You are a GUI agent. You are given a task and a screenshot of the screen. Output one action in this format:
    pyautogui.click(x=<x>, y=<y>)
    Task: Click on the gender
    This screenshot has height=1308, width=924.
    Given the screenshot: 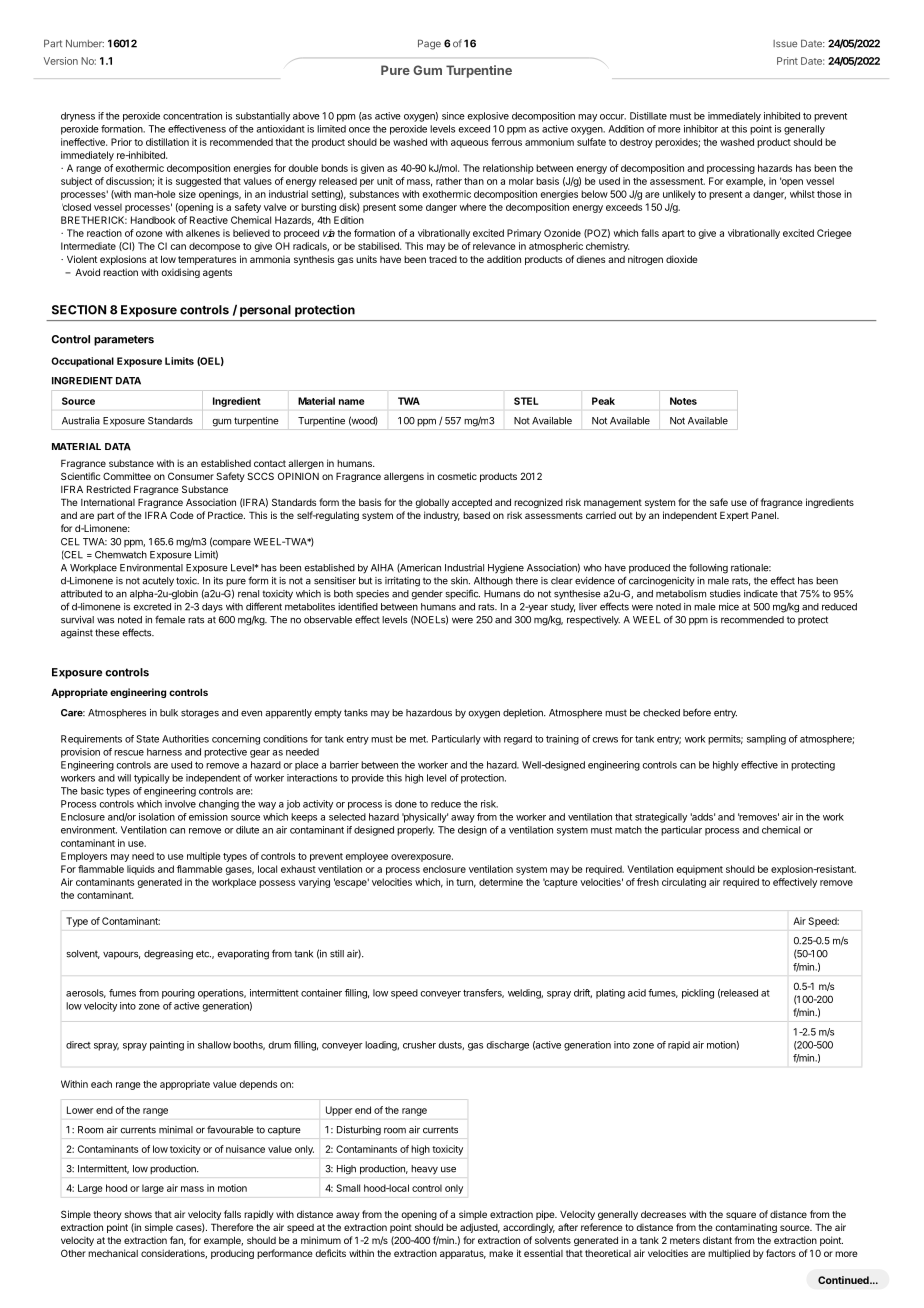 What is the action you would take?
    pyautogui.click(x=427, y=595)
